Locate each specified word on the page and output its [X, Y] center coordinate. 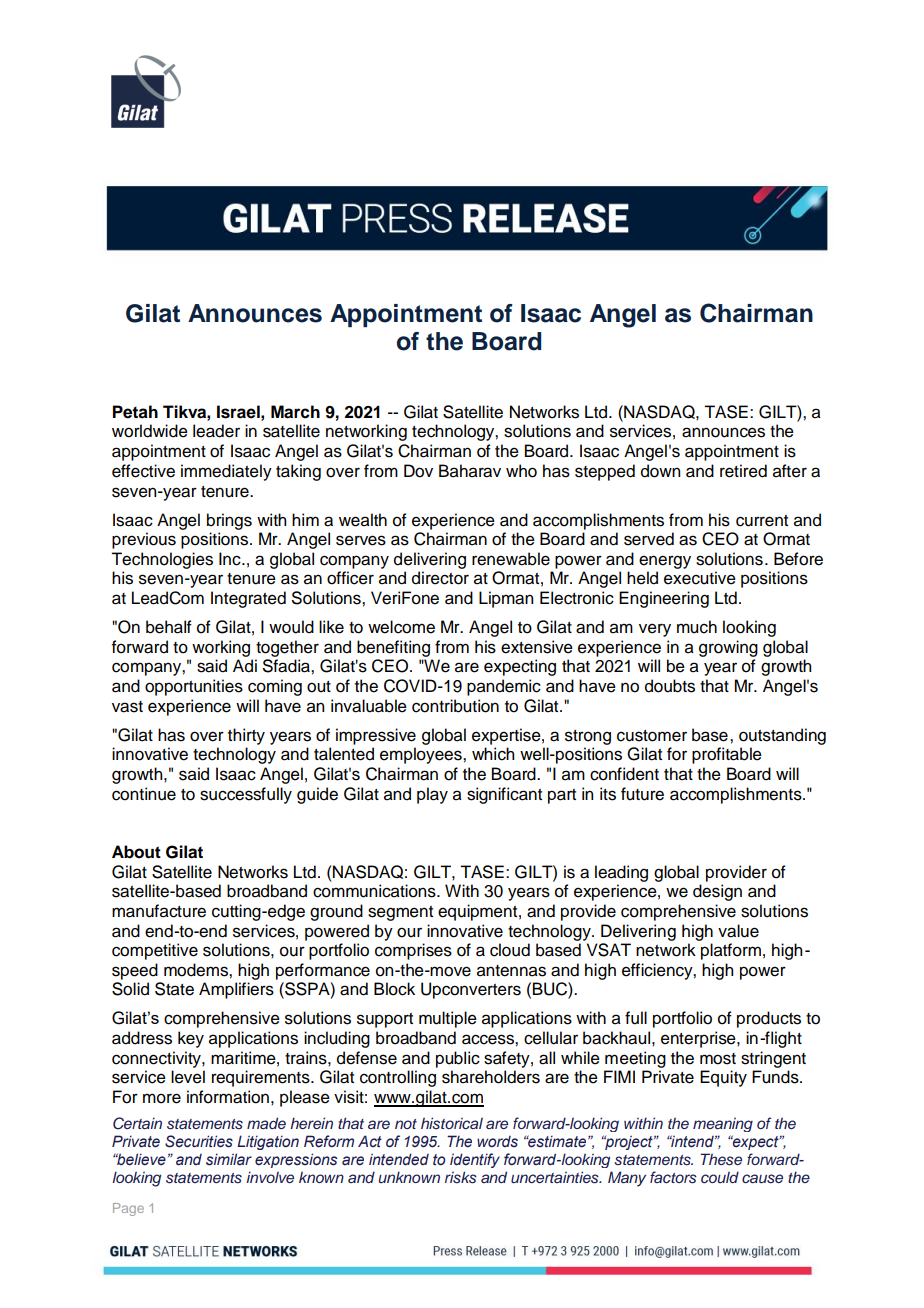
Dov [418, 471]
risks [461, 1177]
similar [229, 1159]
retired [743, 471]
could [720, 1177]
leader [216, 431]
